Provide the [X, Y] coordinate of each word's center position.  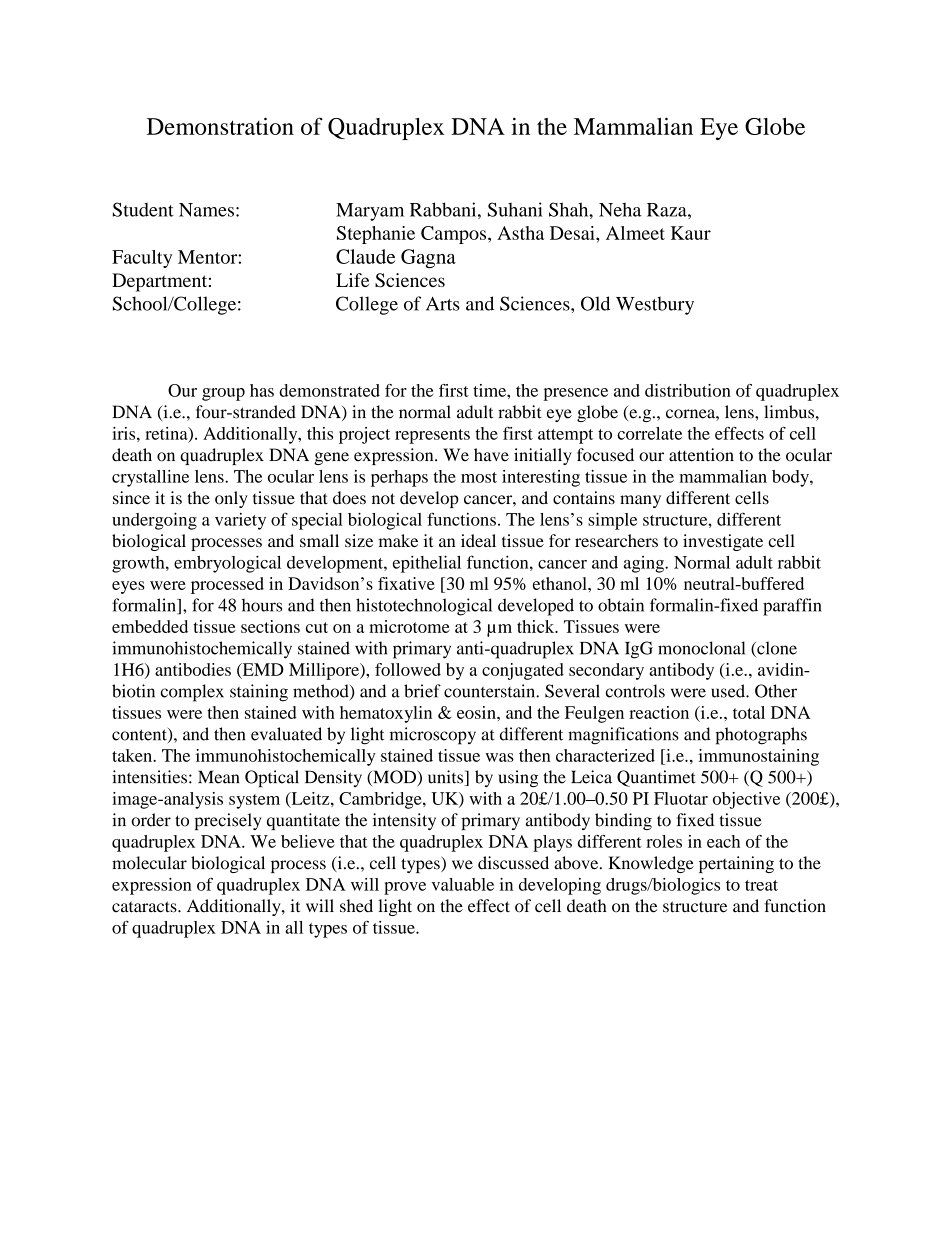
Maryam [370, 212]
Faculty [142, 259]
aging [645, 564]
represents [432, 436]
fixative [406, 583]
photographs [761, 736]
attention [701, 455]
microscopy [433, 736]
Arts [443, 304]
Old [595, 303]
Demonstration [220, 126]
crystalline [150, 478]
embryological [227, 564]
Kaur [691, 233]
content [140, 735]
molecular [149, 863]
